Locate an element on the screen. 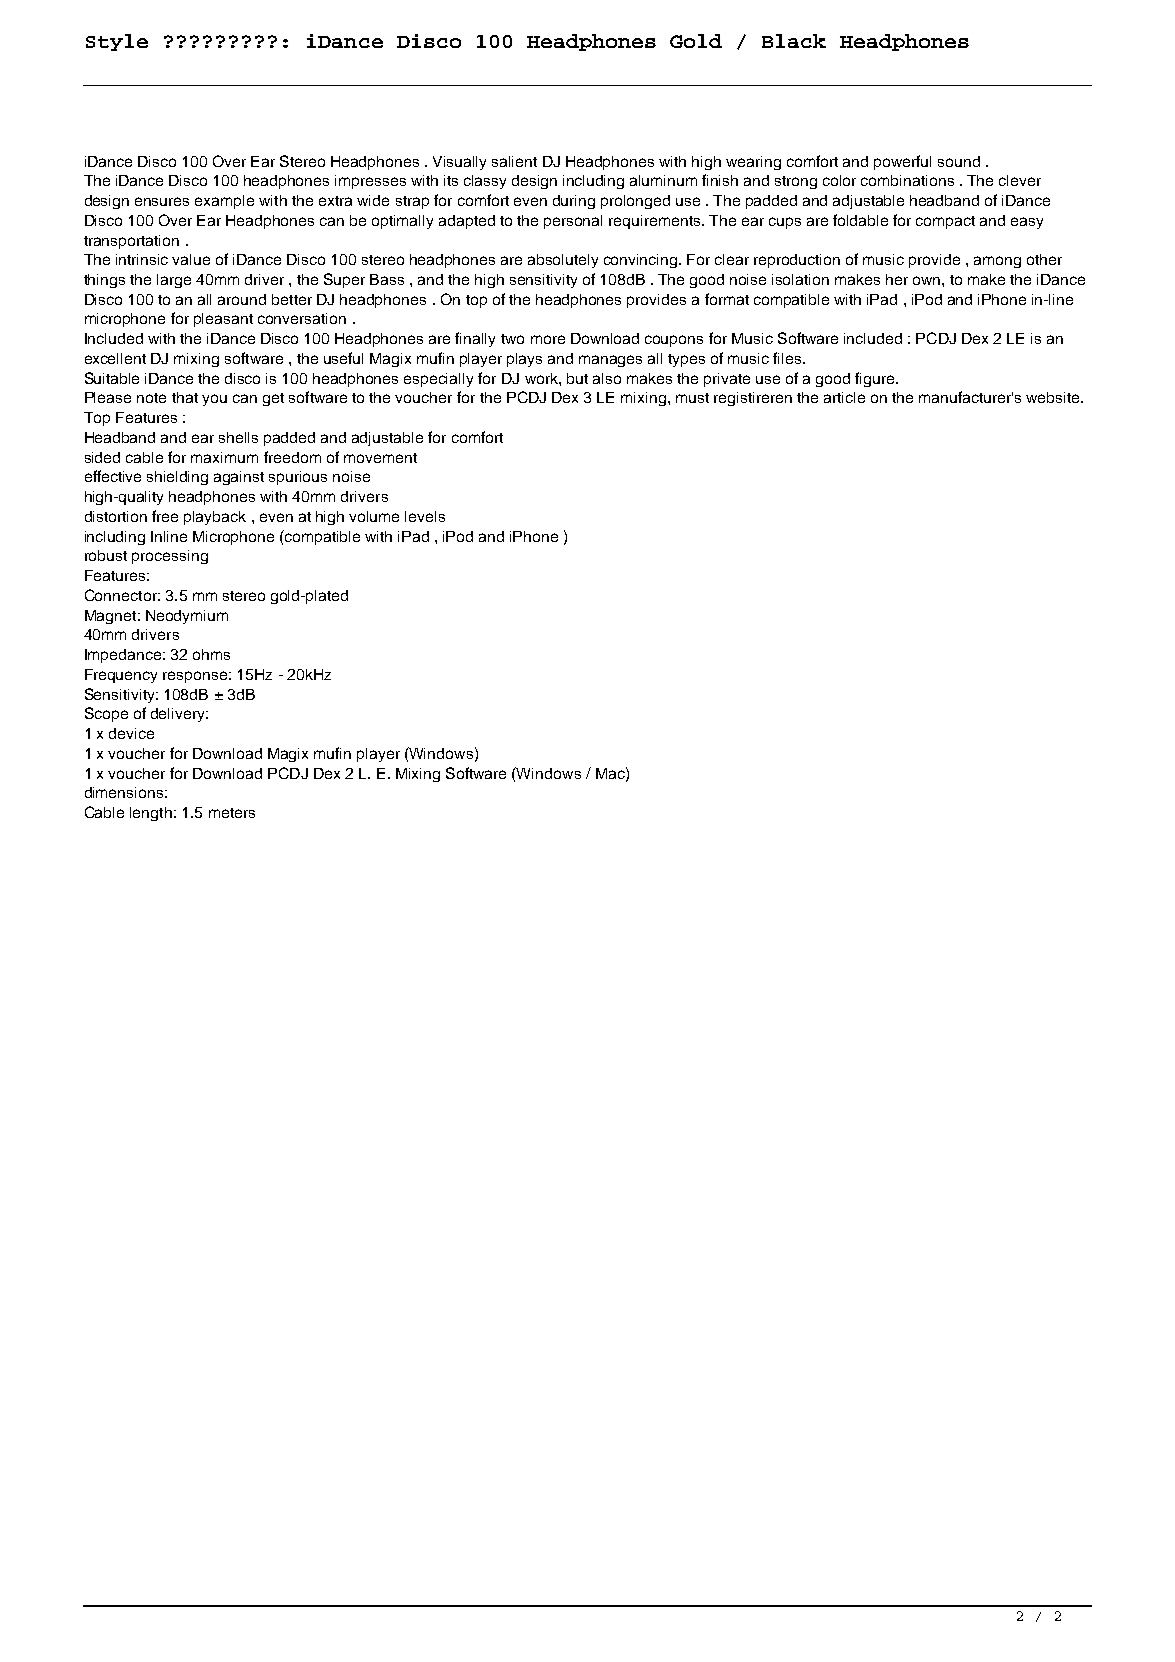  sound is located at coordinates (959, 161).
